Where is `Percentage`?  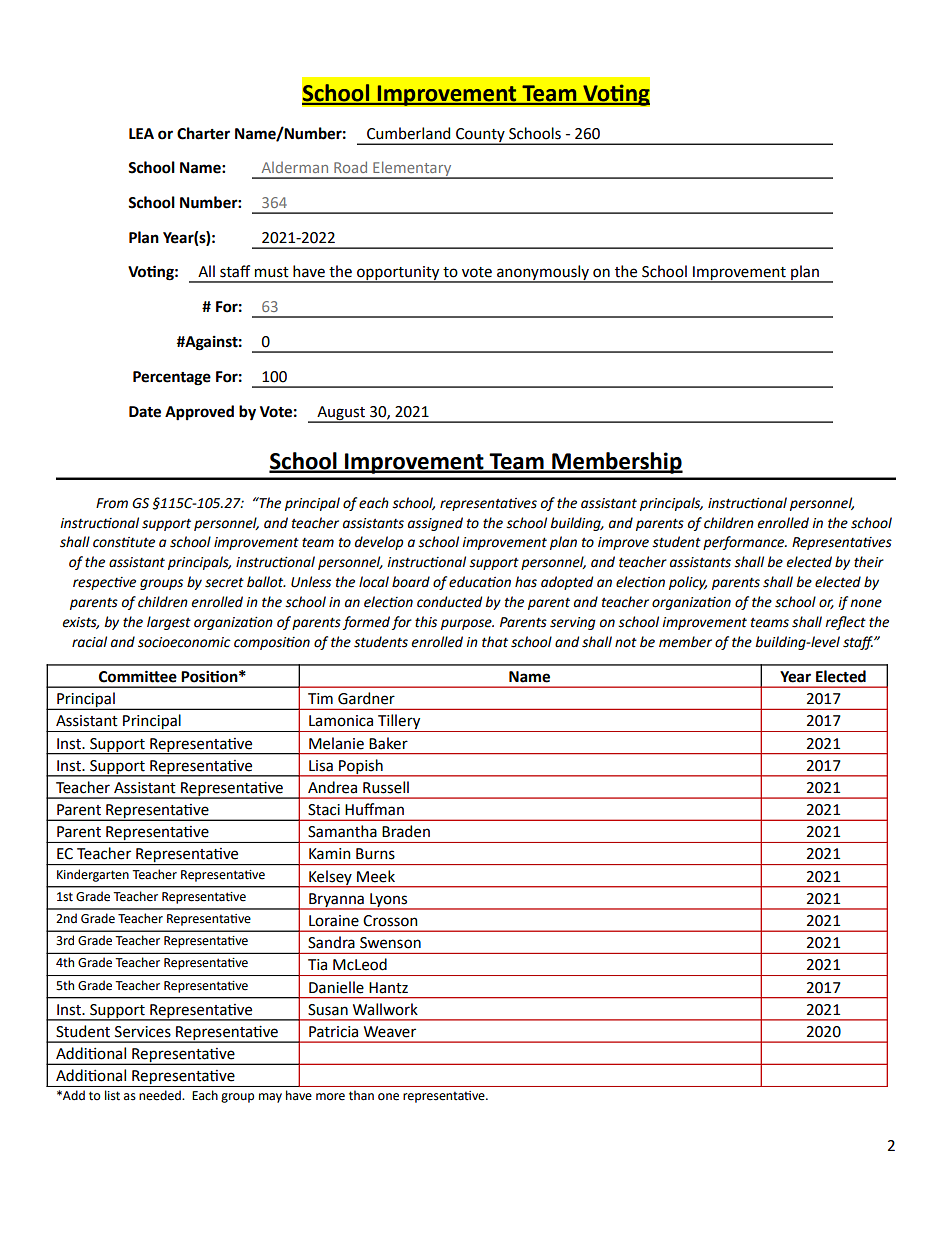
Percentage is located at coordinates (172, 378).
